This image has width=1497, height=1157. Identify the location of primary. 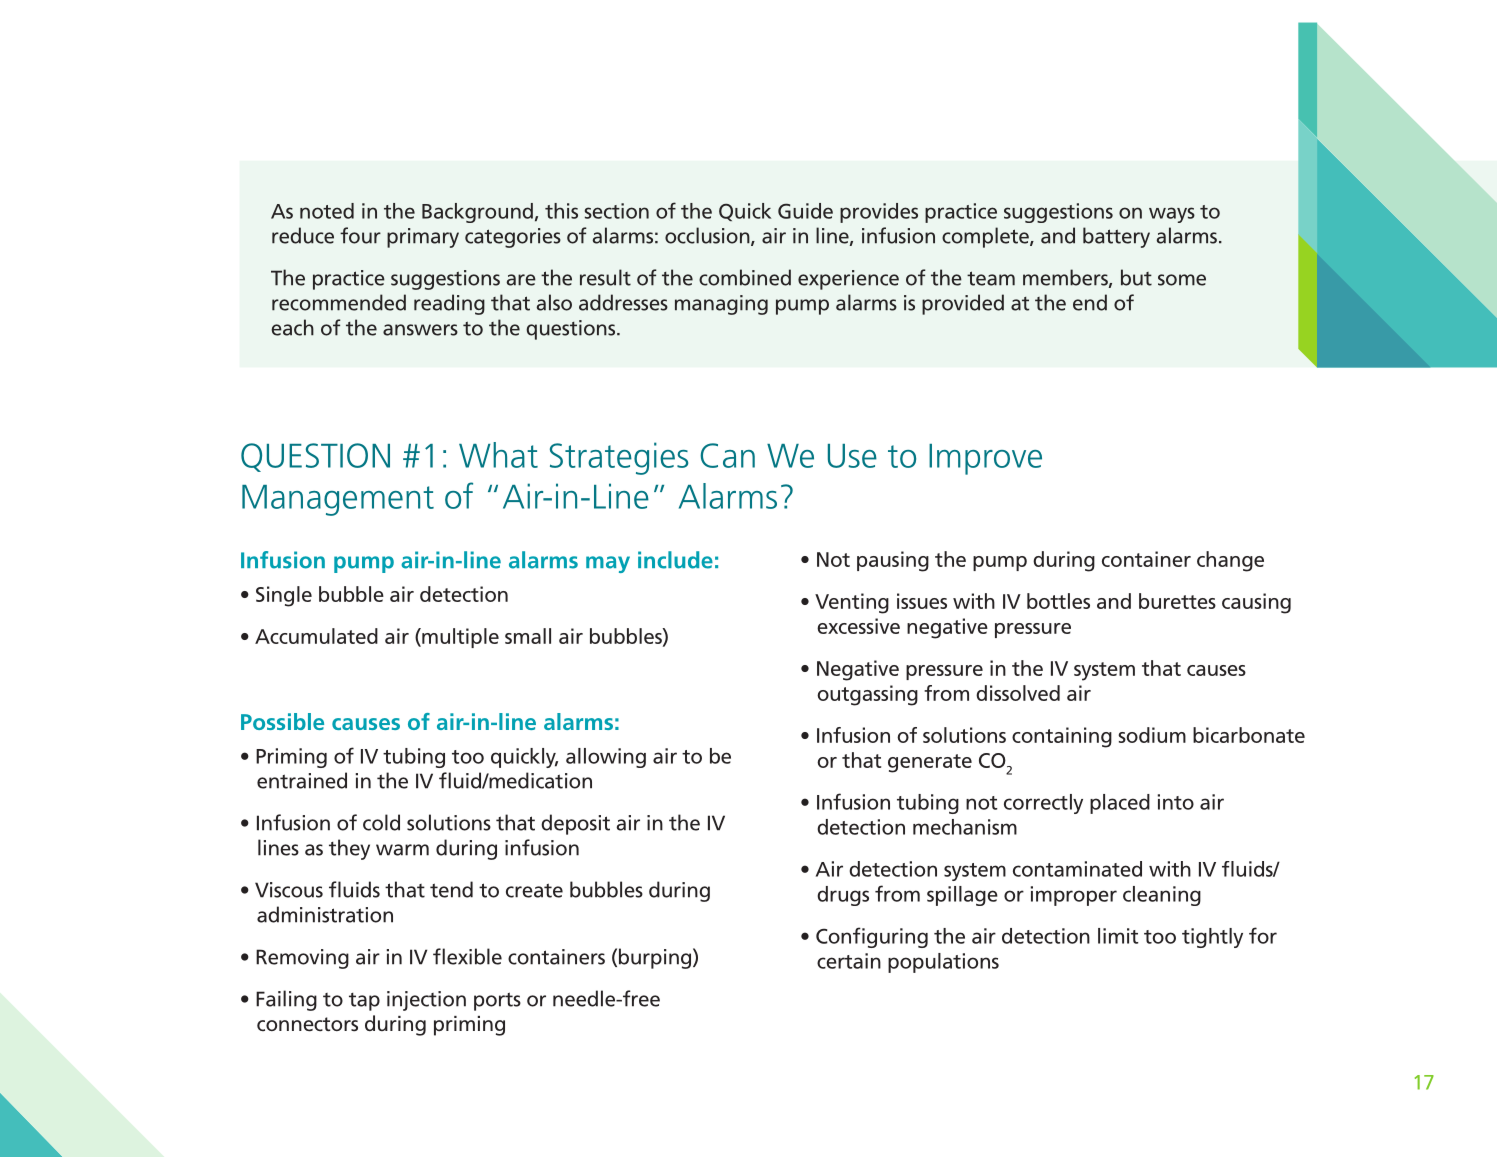
(423, 238).
